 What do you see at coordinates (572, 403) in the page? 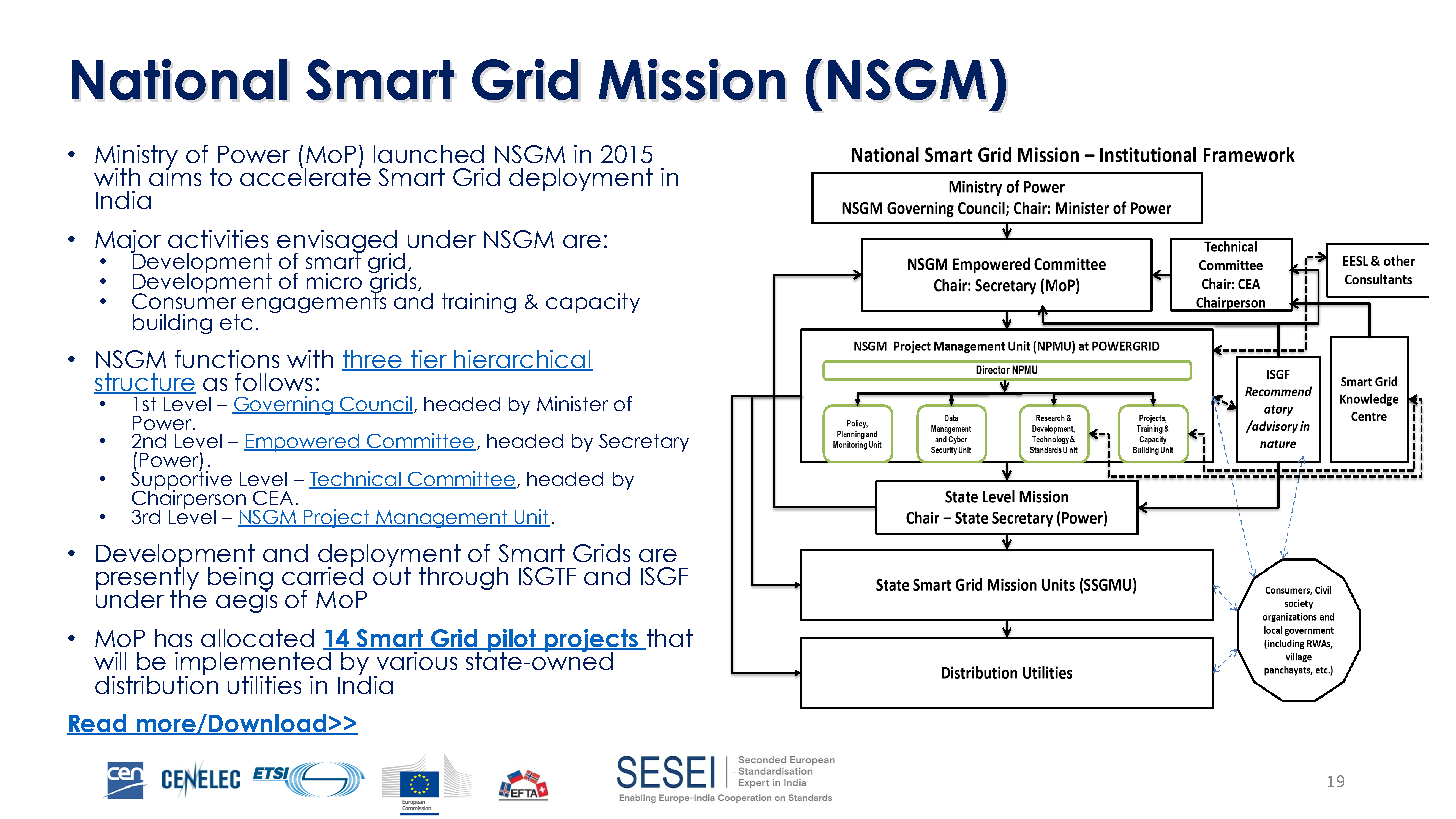
I see `Minister` at bounding box center [572, 403].
